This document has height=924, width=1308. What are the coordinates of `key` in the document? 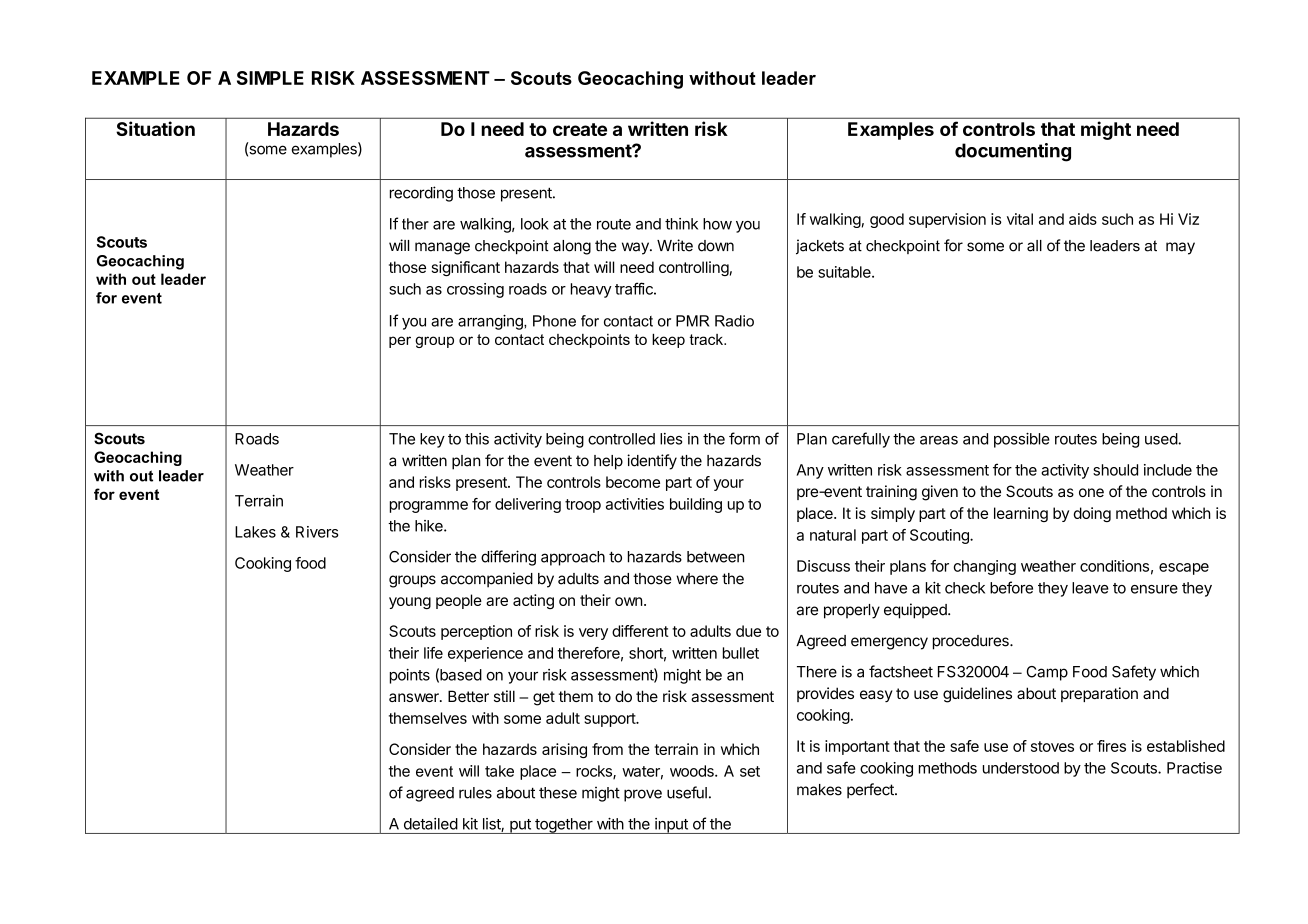 It's located at (432, 440).
